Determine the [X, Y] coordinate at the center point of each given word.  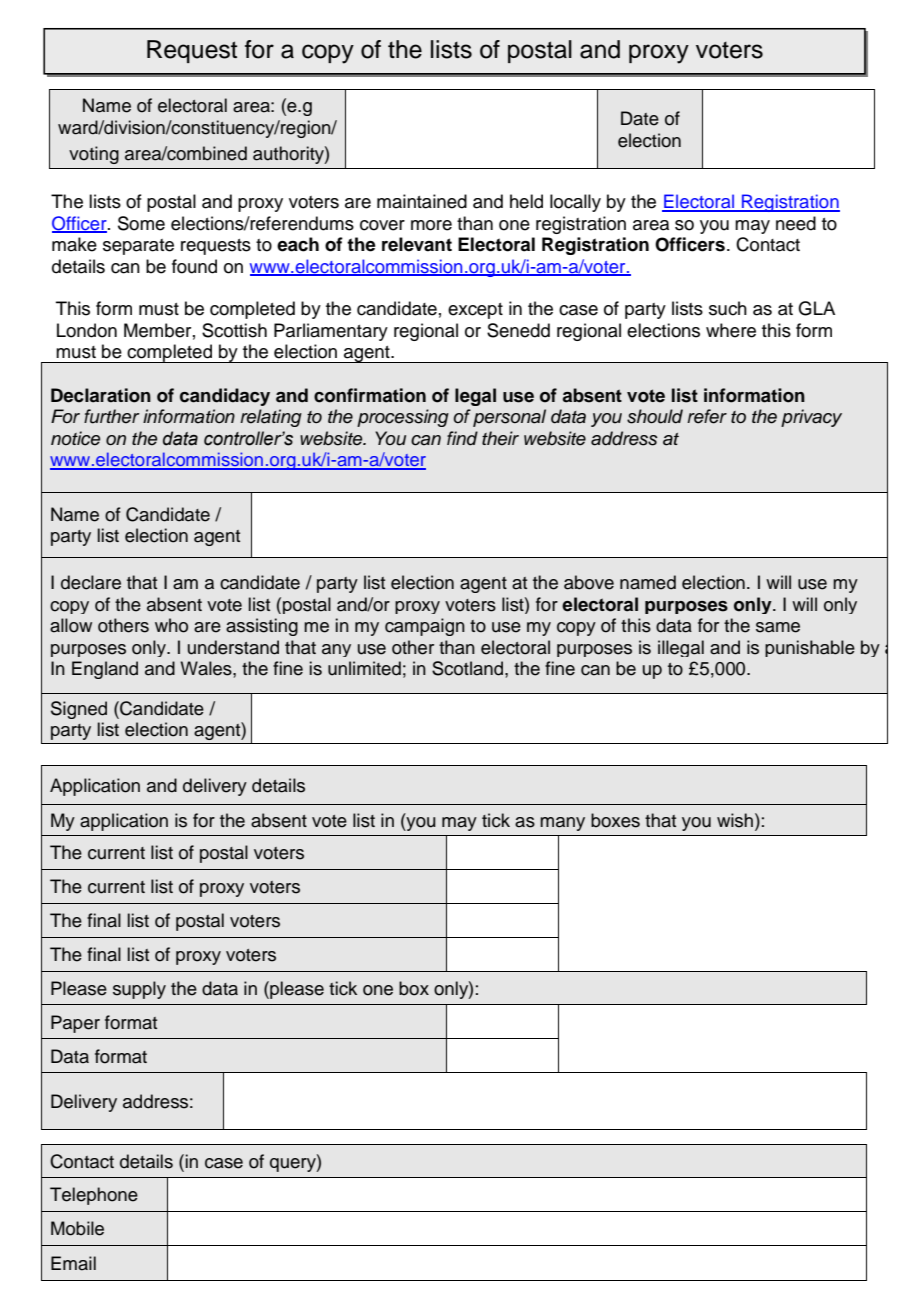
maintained [422, 201]
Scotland [469, 668]
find [462, 438]
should [655, 416]
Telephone [94, 1196]
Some [141, 223]
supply [139, 990]
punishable [810, 648]
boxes [615, 820]
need [796, 223]
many [562, 824]
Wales [207, 668]
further [112, 416]
